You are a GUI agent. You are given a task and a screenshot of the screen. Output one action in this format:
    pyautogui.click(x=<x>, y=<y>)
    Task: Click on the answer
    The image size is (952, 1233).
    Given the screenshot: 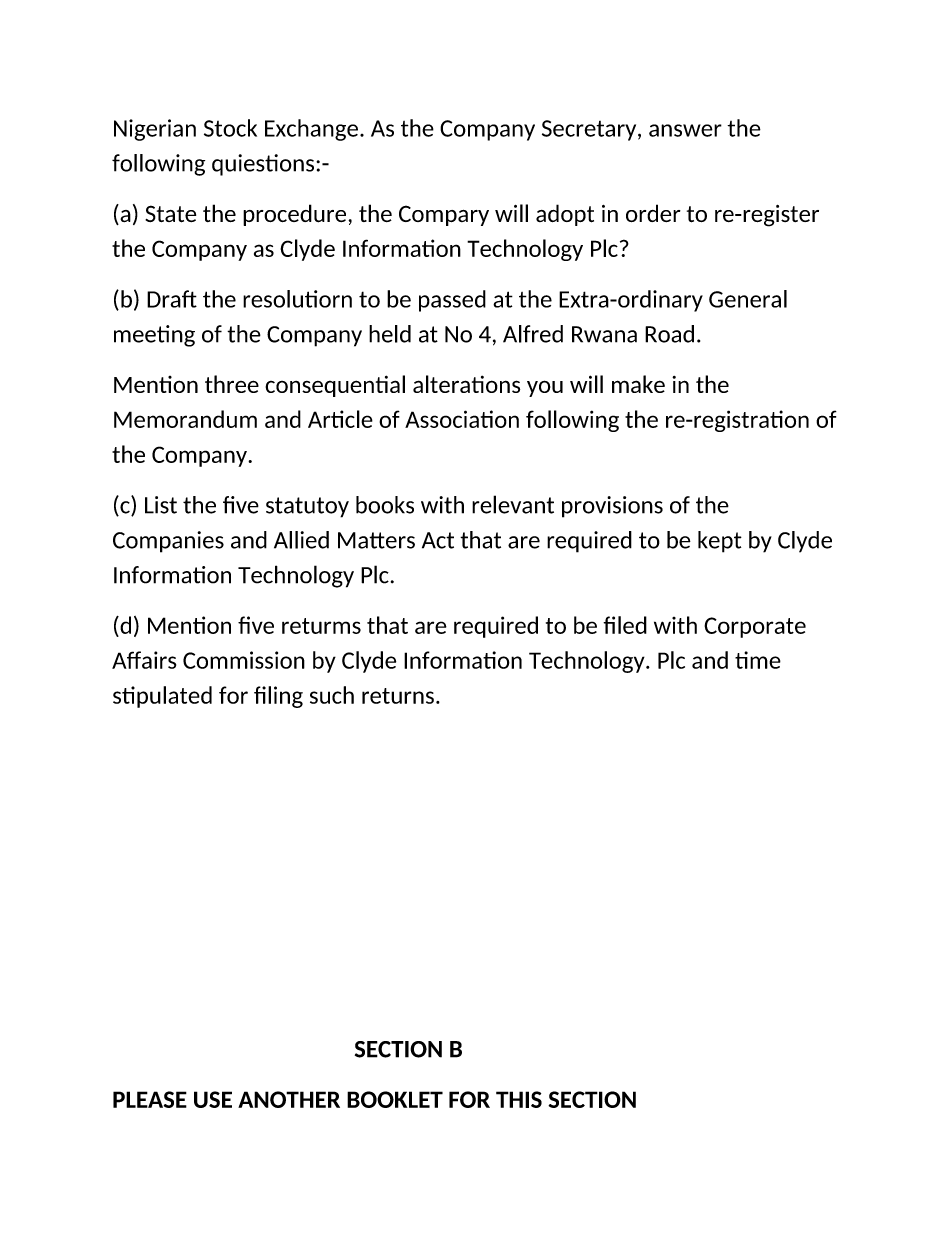 What is the action you would take?
    pyautogui.click(x=685, y=130)
